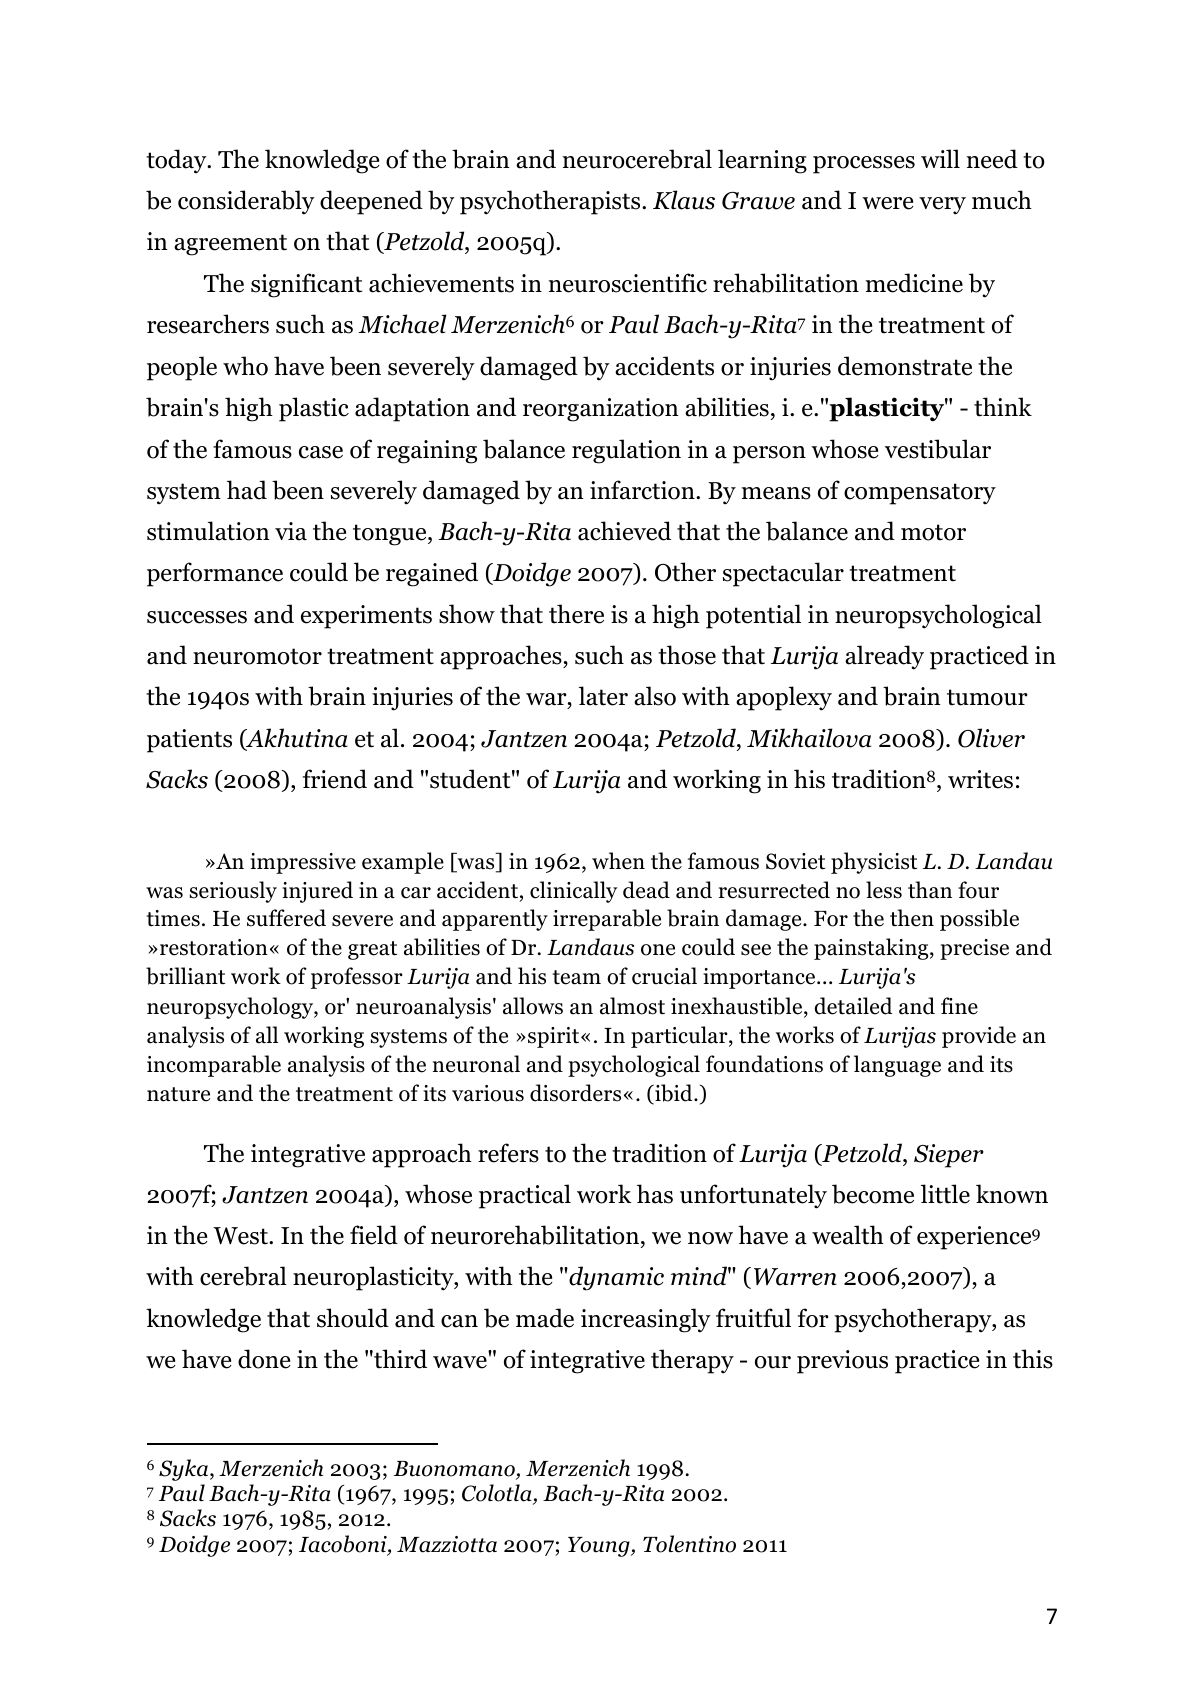 The image size is (1203, 1702). I want to click on Klaus, so click(684, 200).
